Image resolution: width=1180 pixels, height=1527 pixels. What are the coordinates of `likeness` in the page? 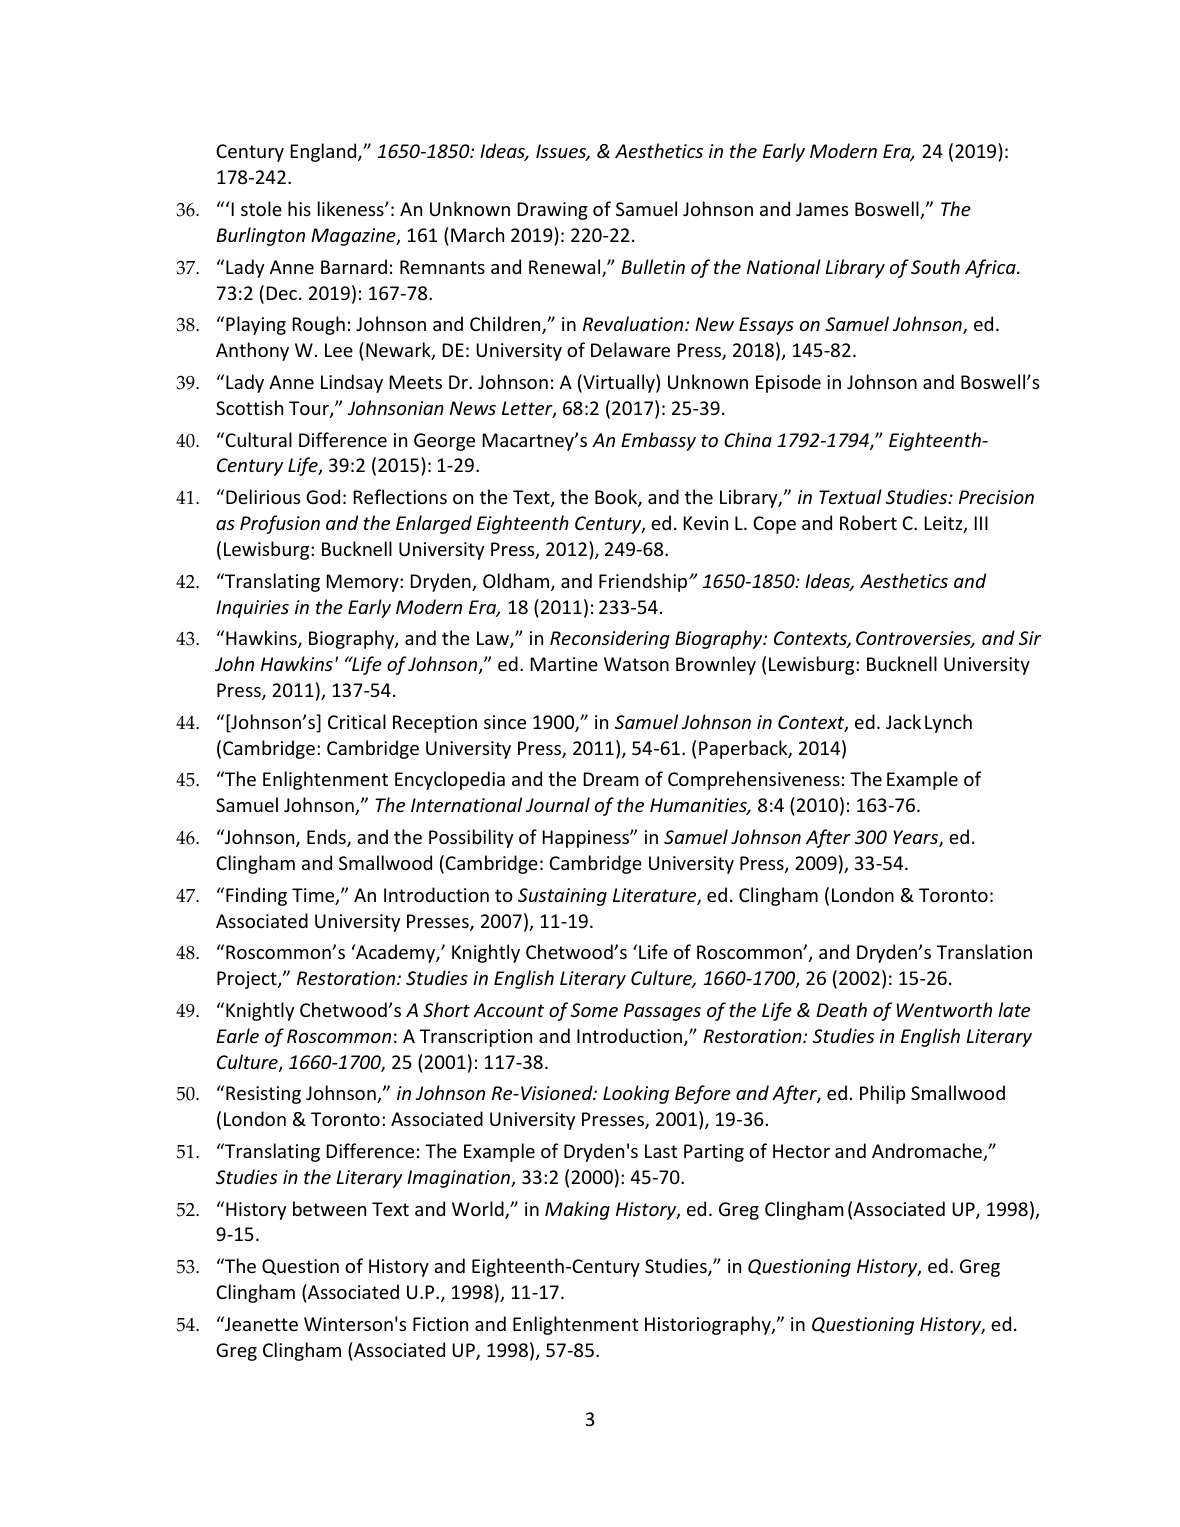 It's located at (352, 208).
